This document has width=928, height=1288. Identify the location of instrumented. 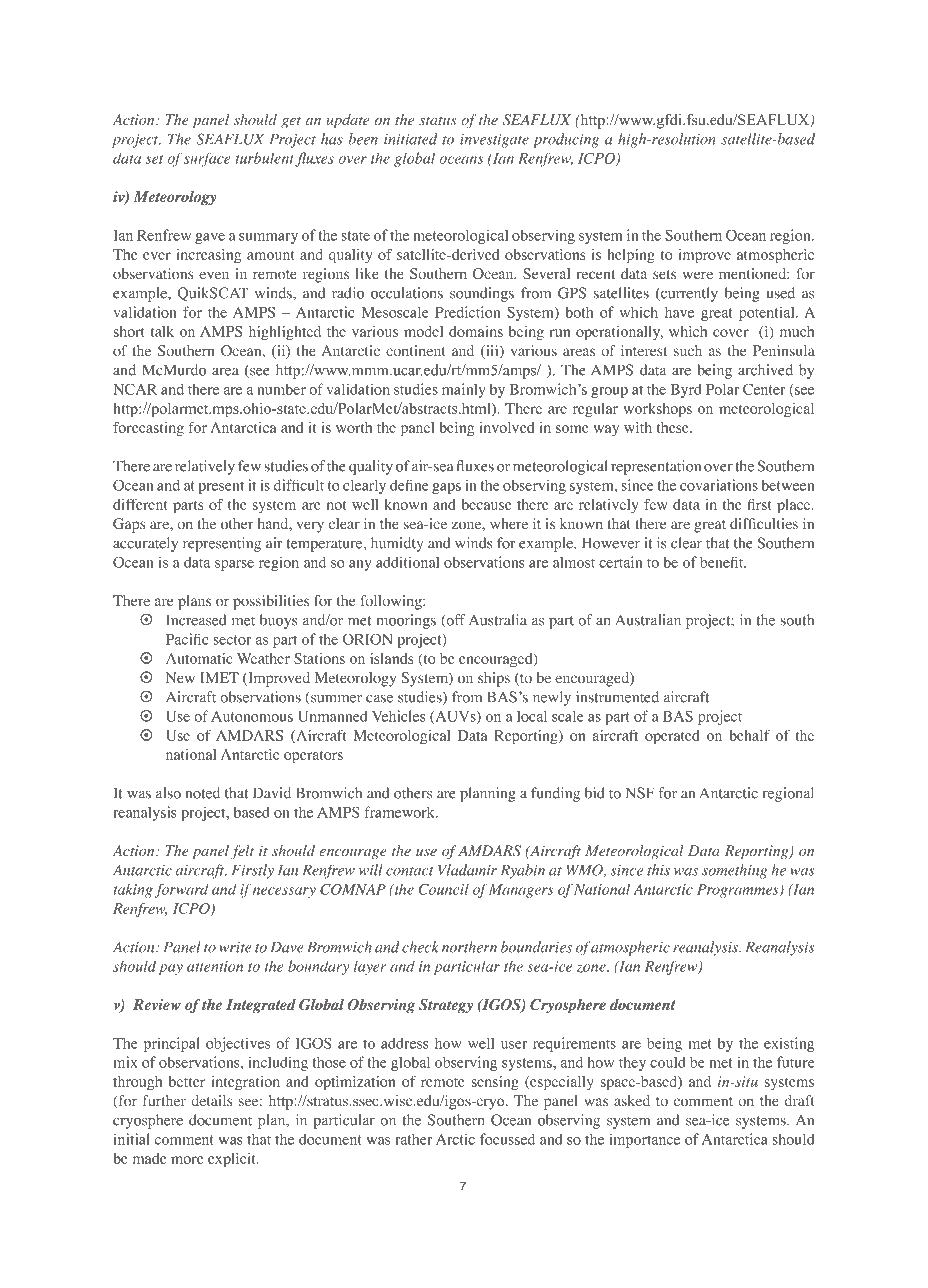
(617, 697).
